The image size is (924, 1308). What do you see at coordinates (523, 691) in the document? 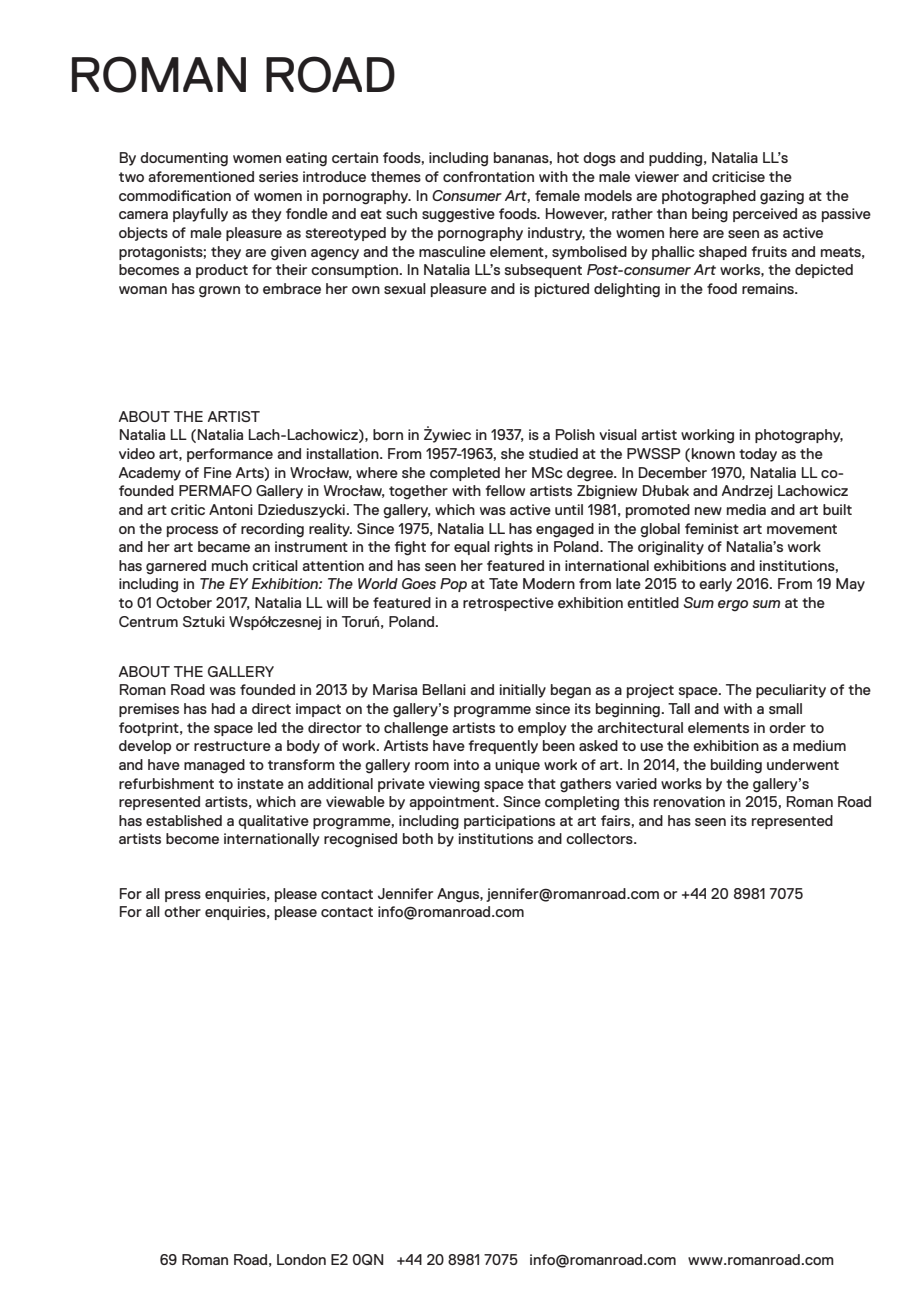
I see `initially` at bounding box center [523, 691].
